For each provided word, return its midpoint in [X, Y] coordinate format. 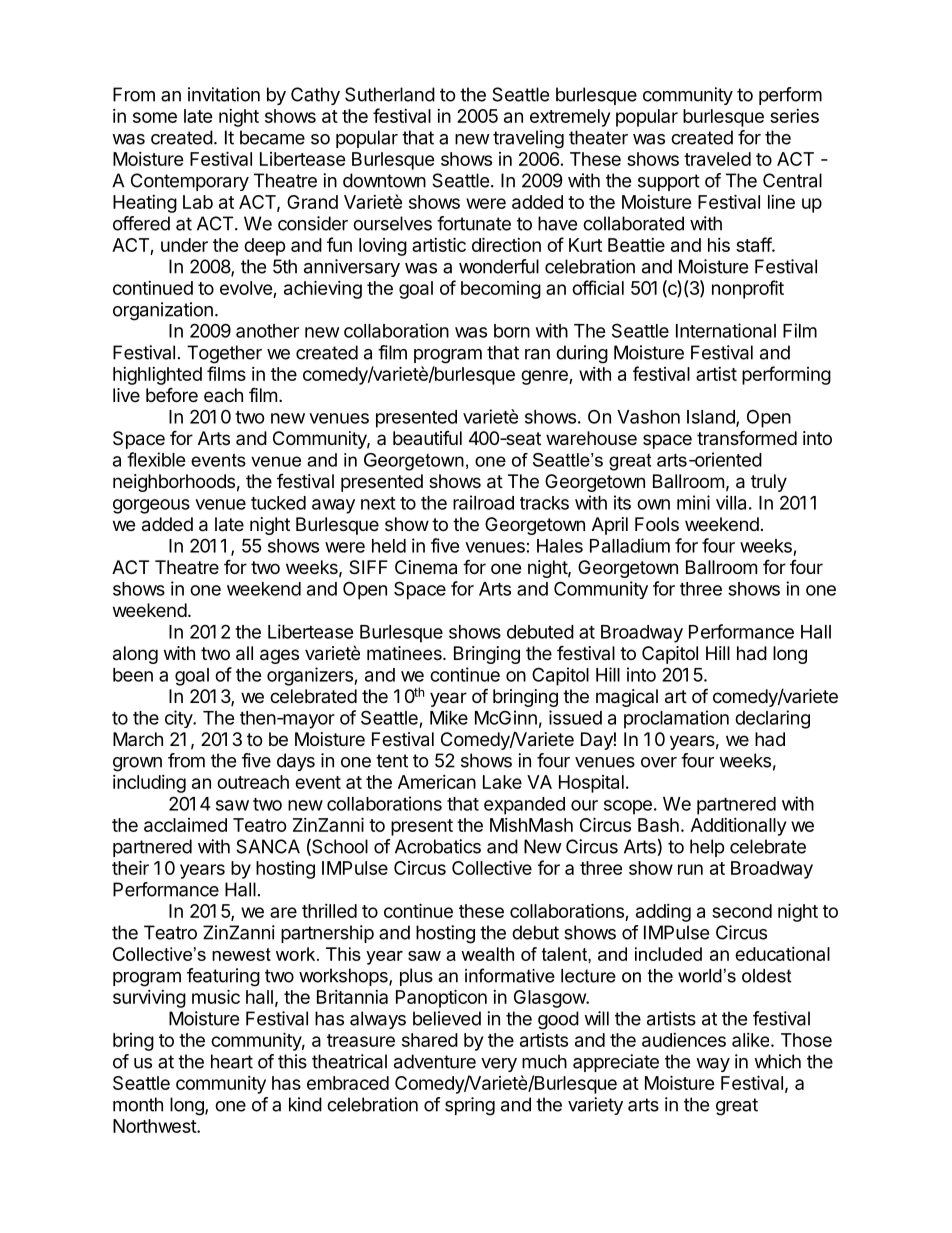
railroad [483, 502]
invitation [224, 94]
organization [163, 311]
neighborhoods [174, 483]
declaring [772, 719]
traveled [717, 159]
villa [731, 502]
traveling [528, 139]
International [726, 330]
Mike [449, 717]
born [512, 331]
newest [241, 954]
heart [232, 1061]
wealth [487, 954]
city [179, 719]
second [742, 911]
